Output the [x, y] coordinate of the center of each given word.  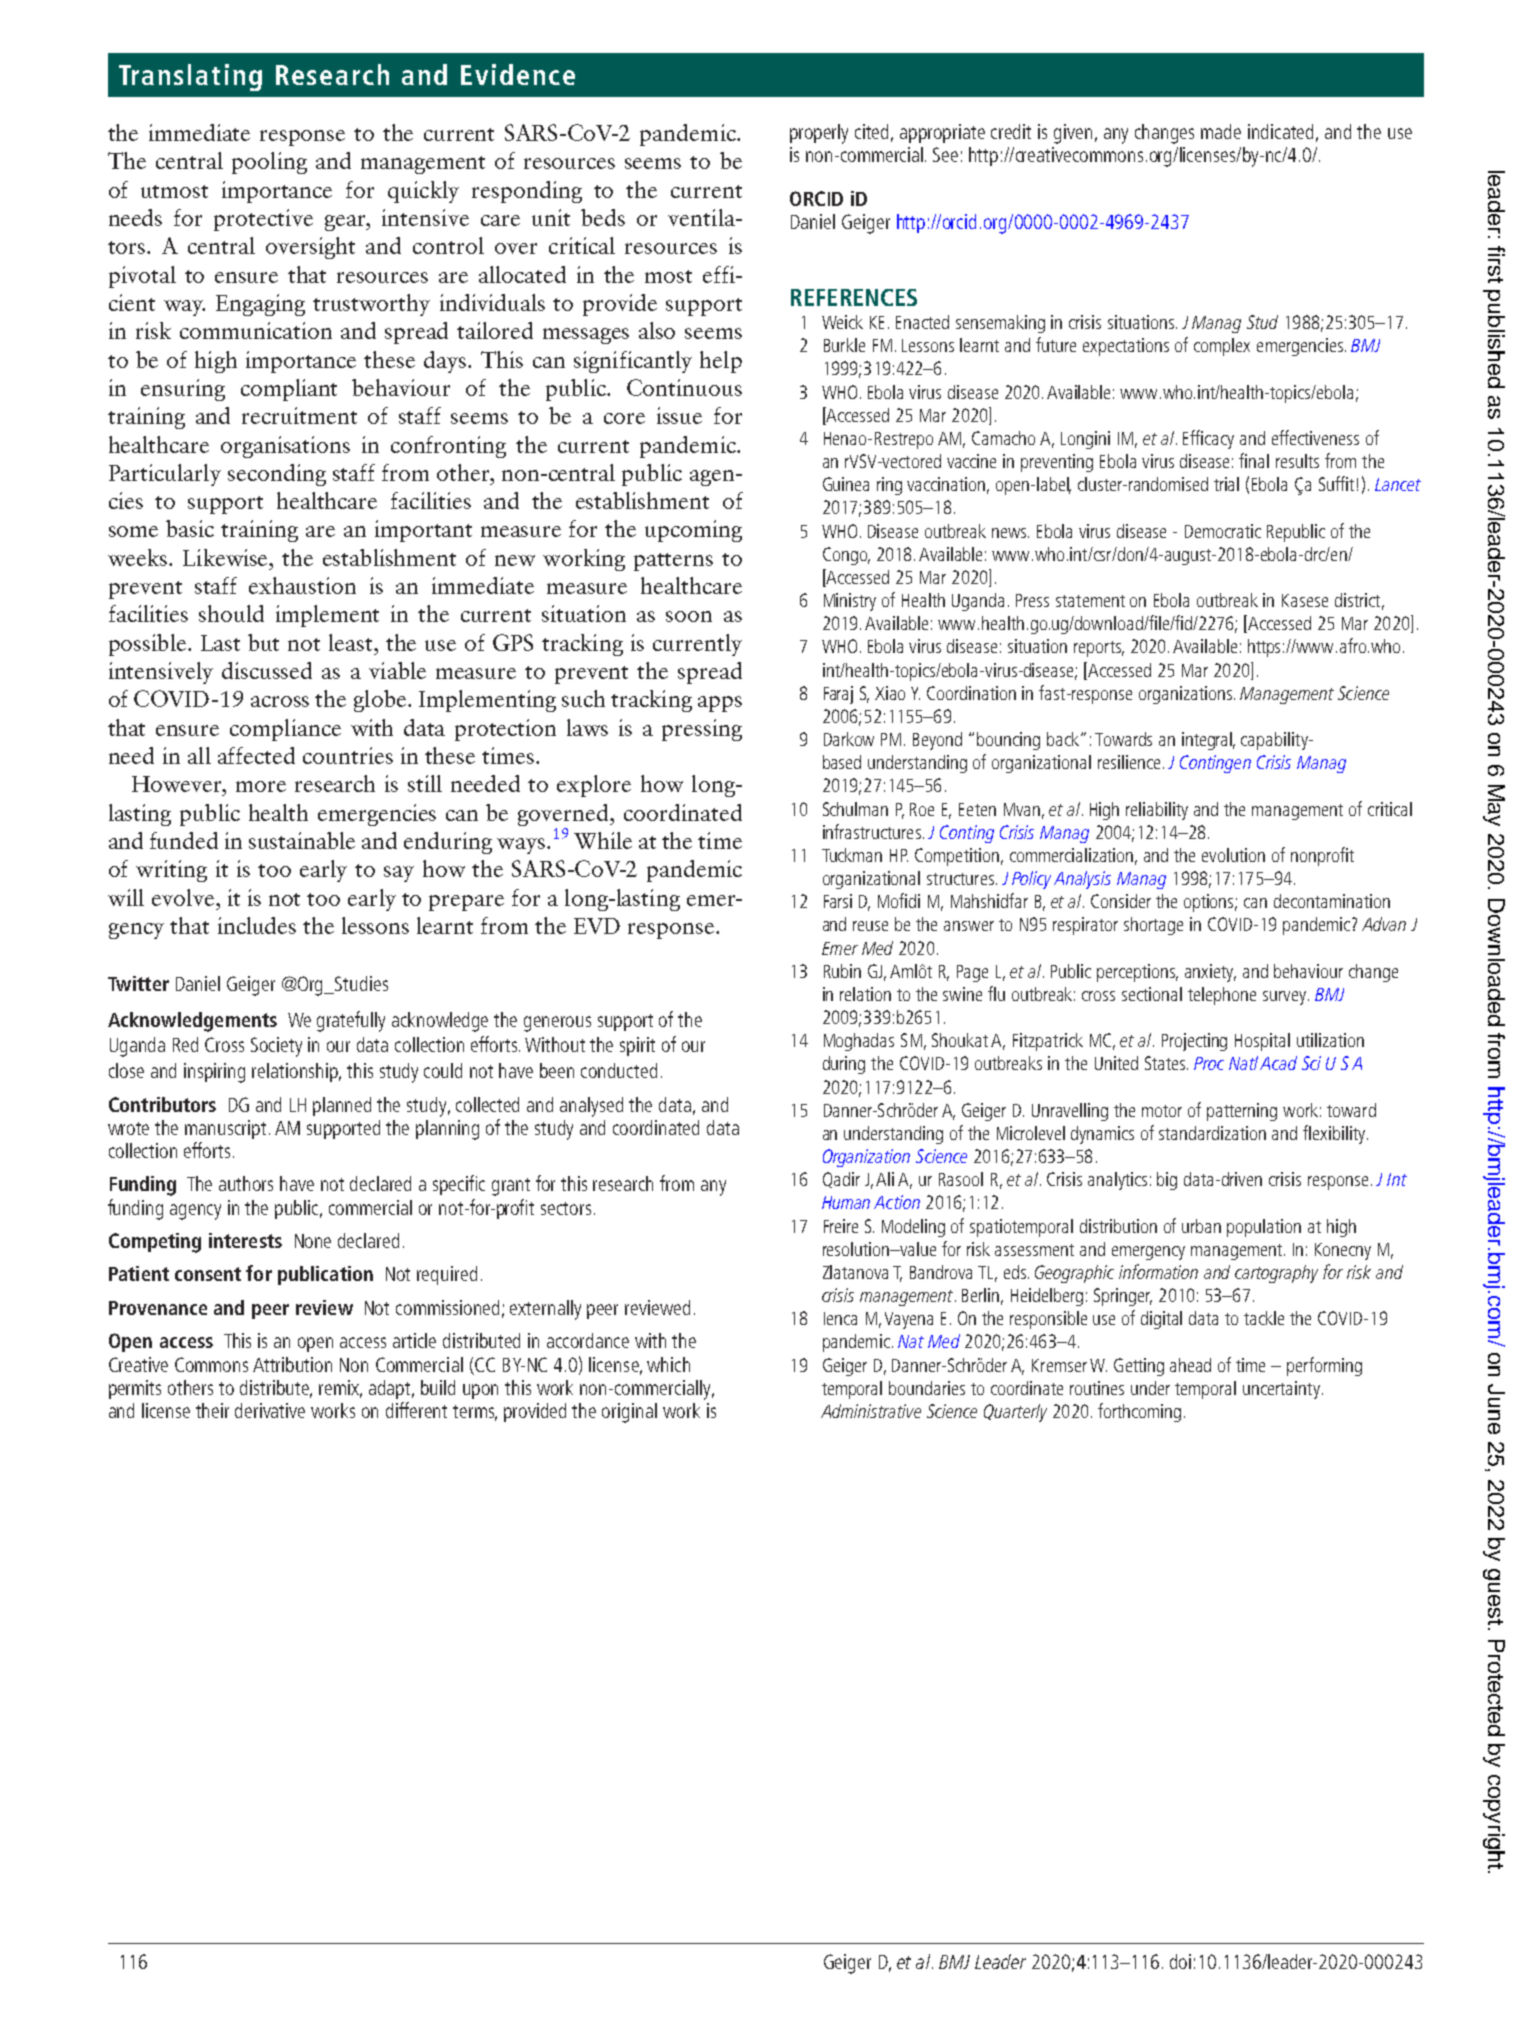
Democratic [1223, 531]
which [668, 1364]
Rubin [842, 971]
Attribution [292, 1364]
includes [257, 925]
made [1221, 131]
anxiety [1210, 973]
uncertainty [1281, 1390]
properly [819, 134]
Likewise [226, 557]
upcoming [693, 531]
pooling [269, 163]
